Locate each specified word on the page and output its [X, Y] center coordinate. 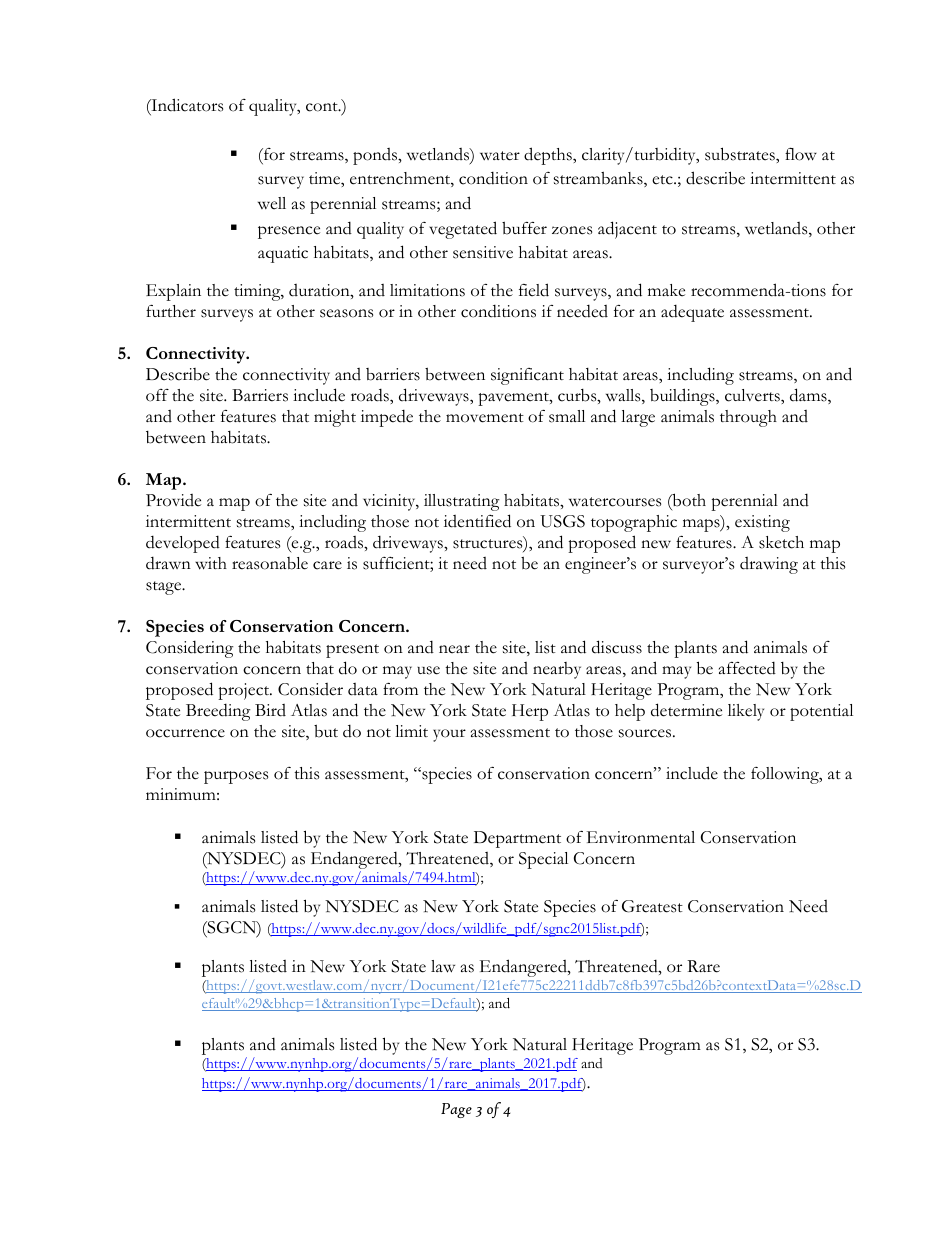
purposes [236, 777]
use [428, 670]
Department [517, 839]
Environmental [641, 837]
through [748, 418]
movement [485, 418]
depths [549, 156]
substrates [741, 154]
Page [456, 1110]
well [272, 203]
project [245, 691]
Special [543, 860]
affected [747, 668]
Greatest [652, 906]
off [157, 395]
